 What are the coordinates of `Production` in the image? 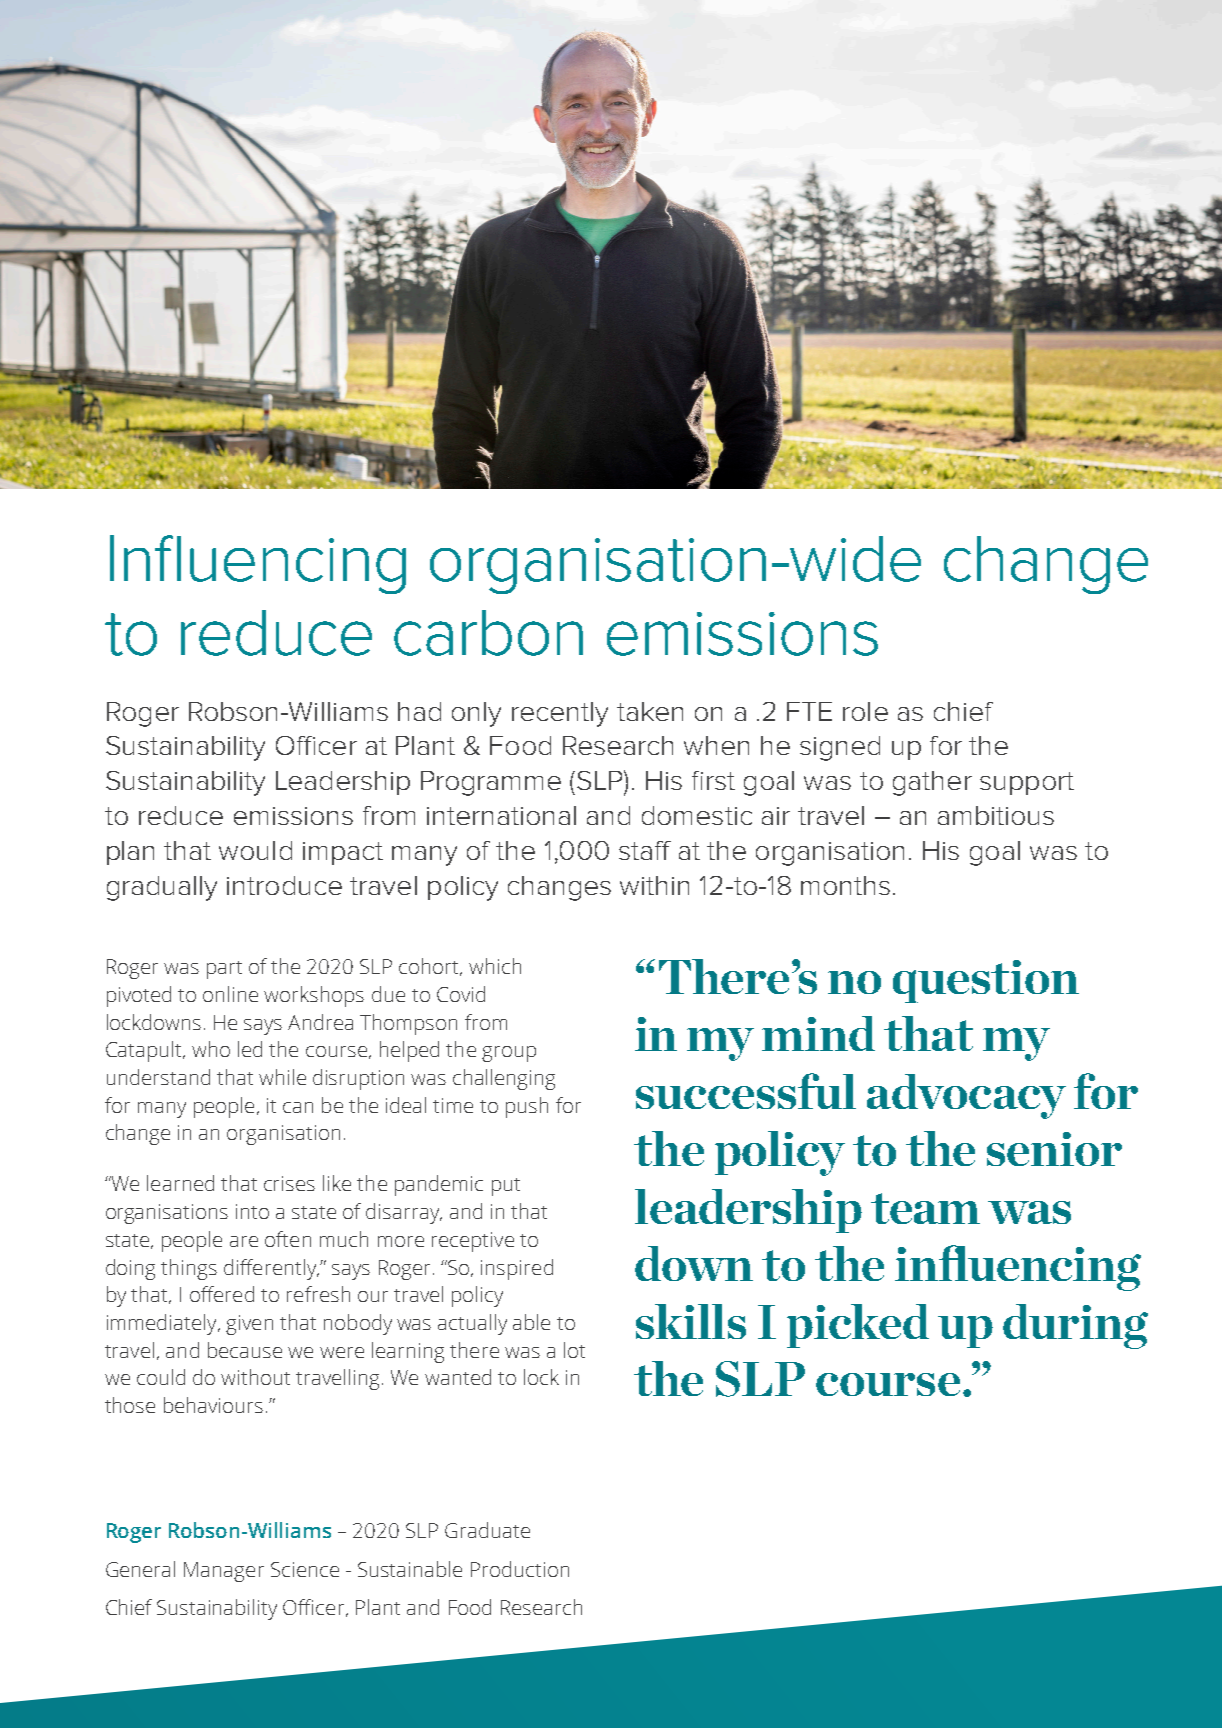 It's located at (520, 1569).
